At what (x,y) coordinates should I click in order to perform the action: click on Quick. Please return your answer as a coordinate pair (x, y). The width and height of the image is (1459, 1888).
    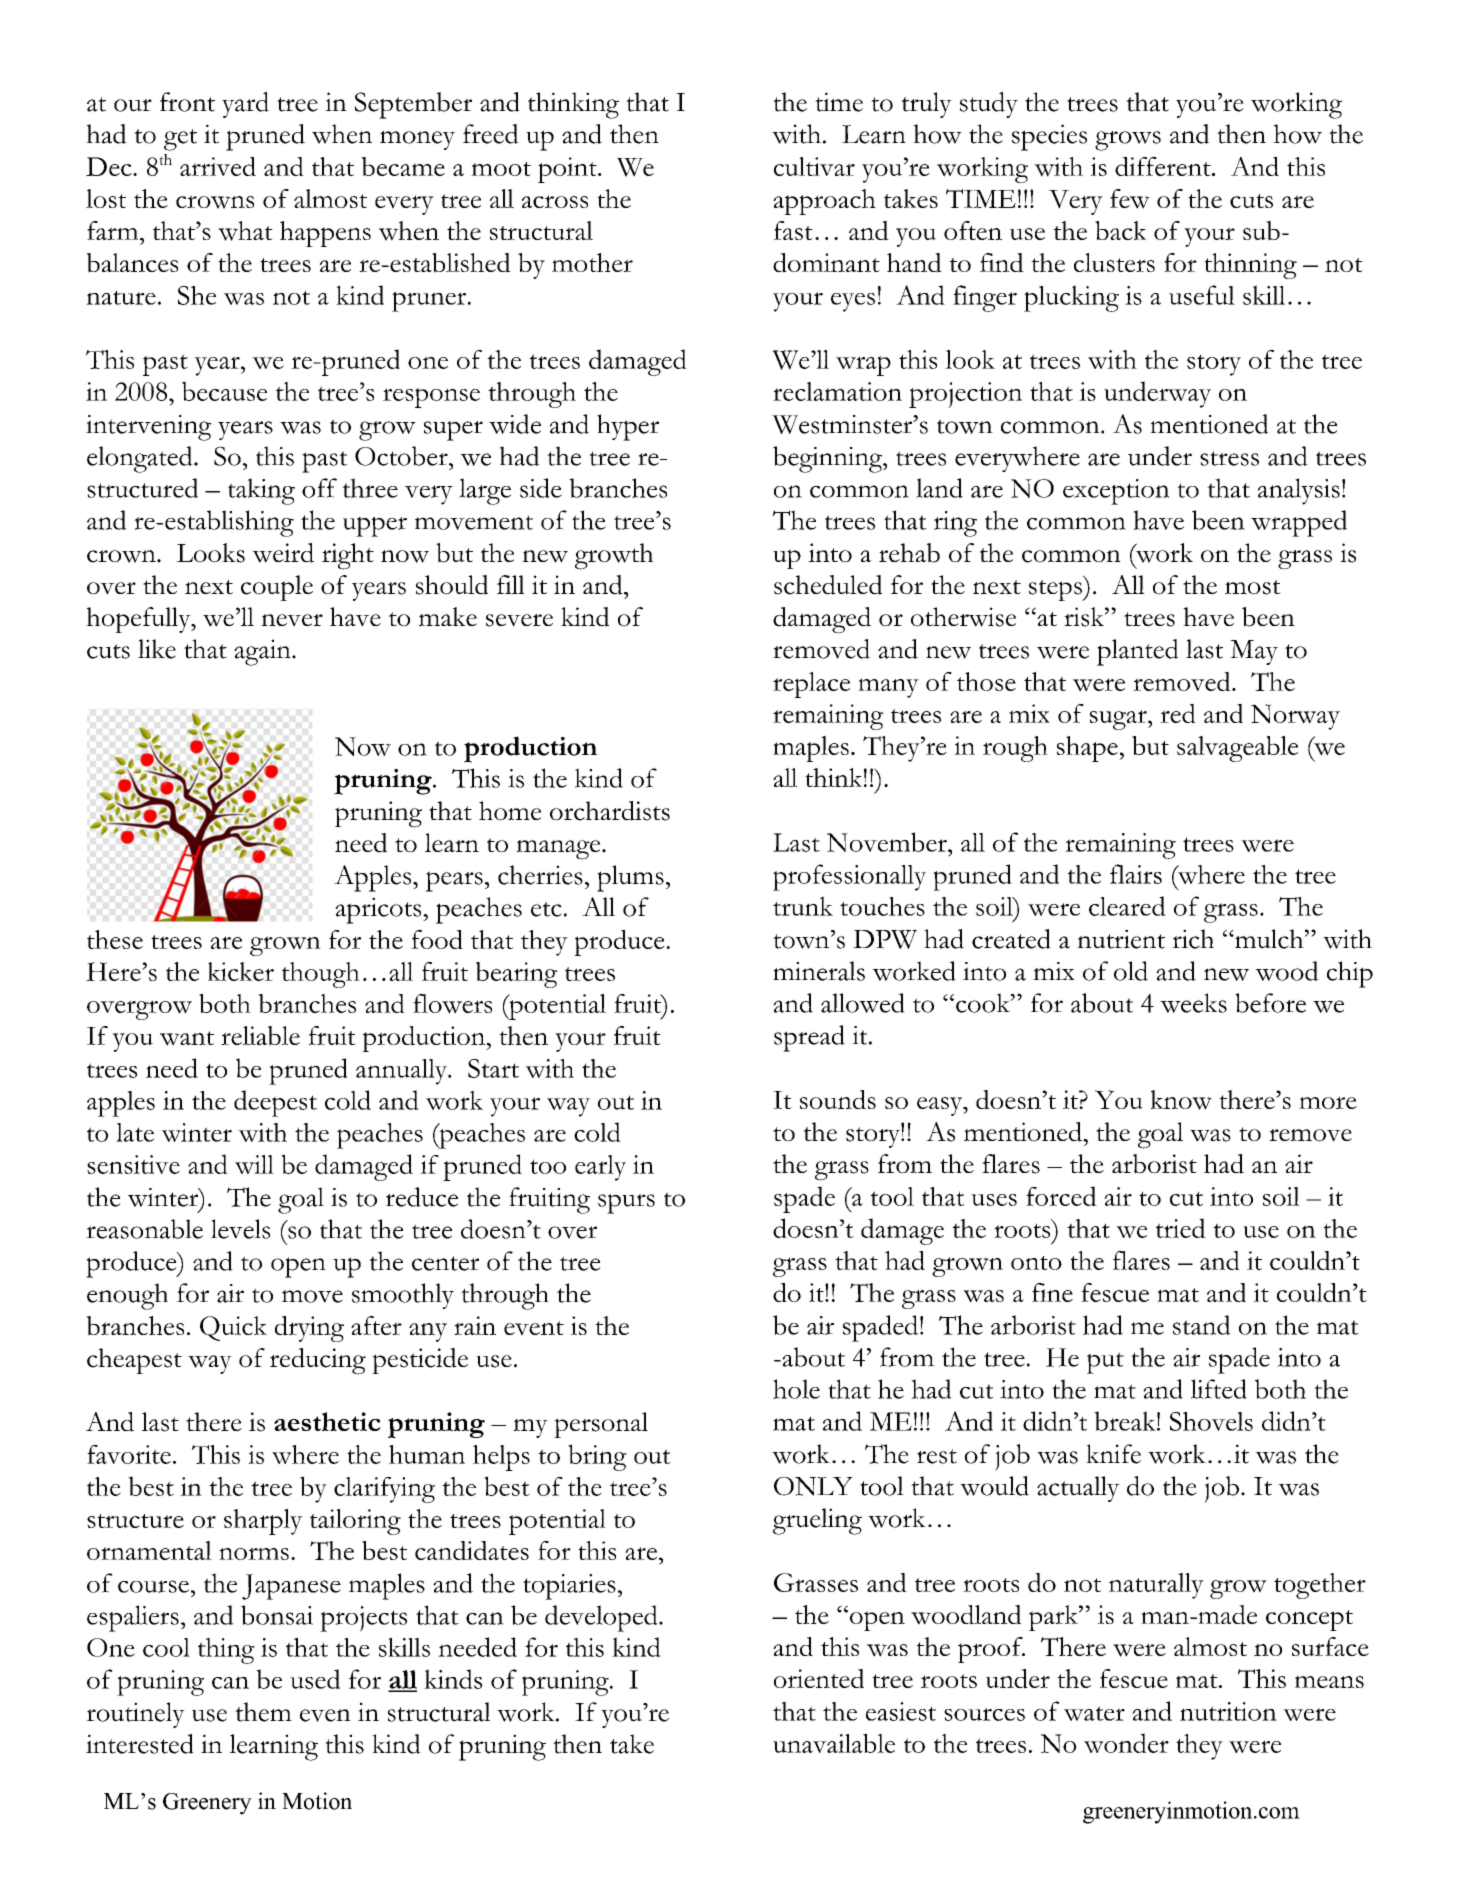
    Looking at the image, I should click on (233, 1328).
